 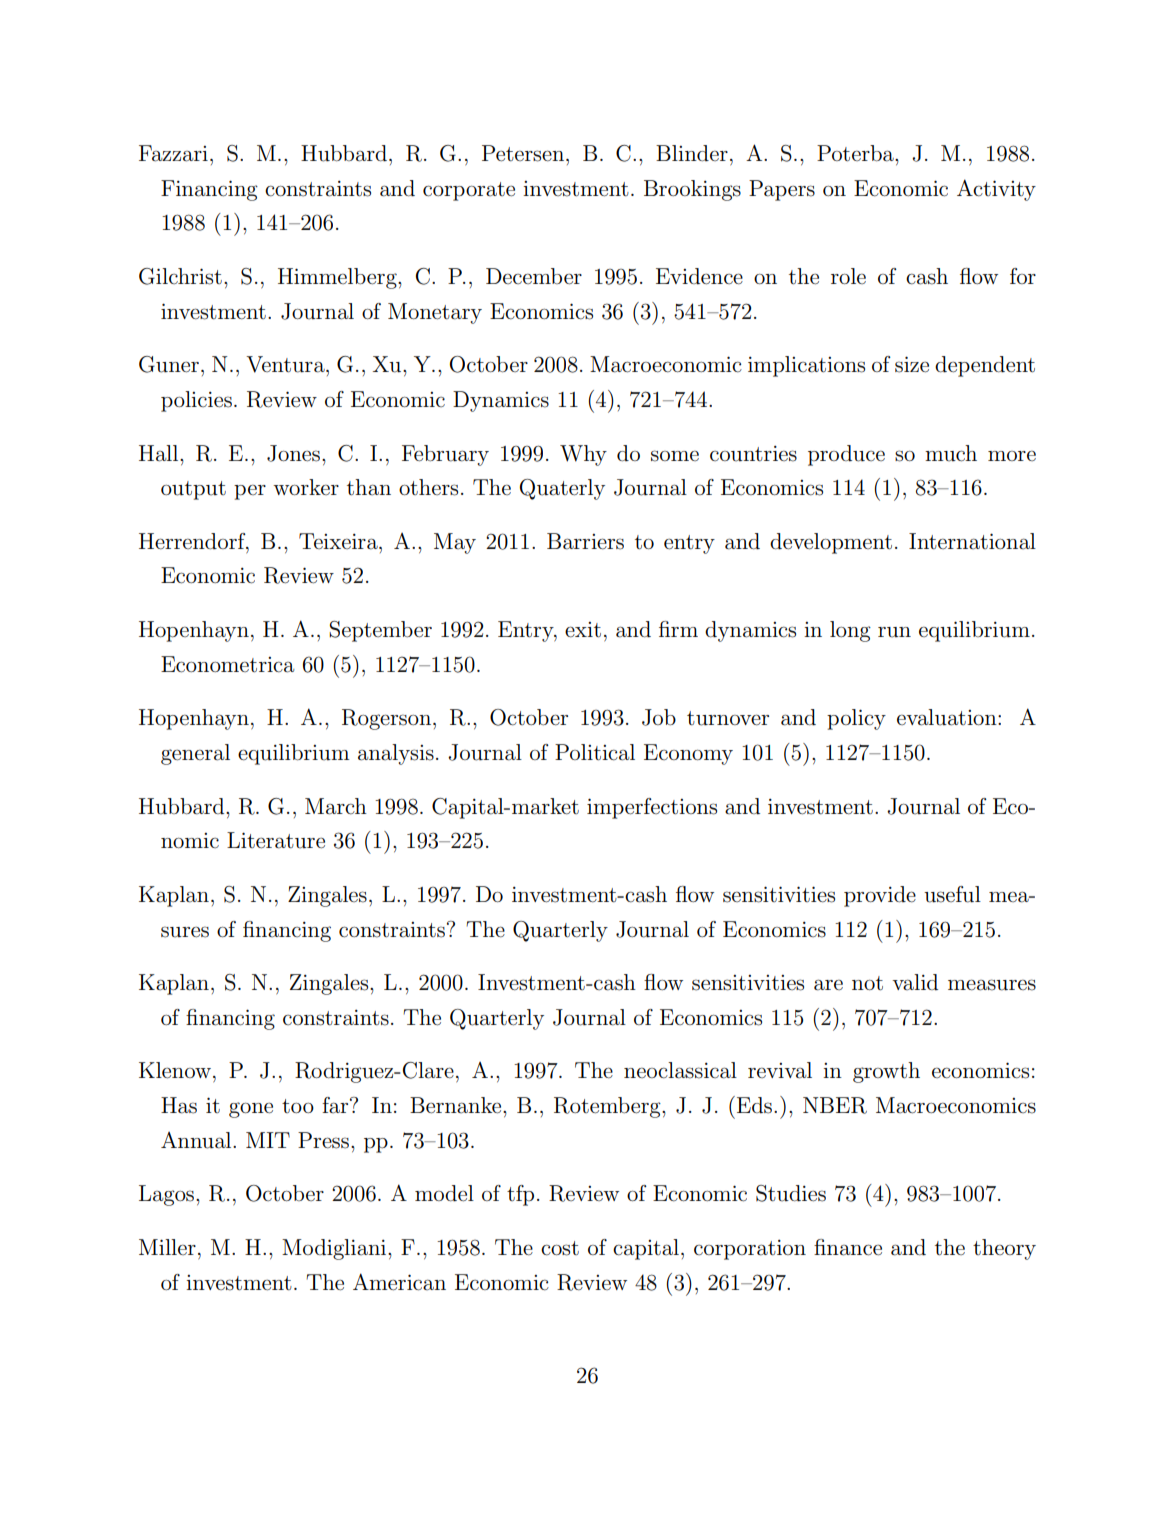 I want to click on finance, so click(x=848, y=1247).
